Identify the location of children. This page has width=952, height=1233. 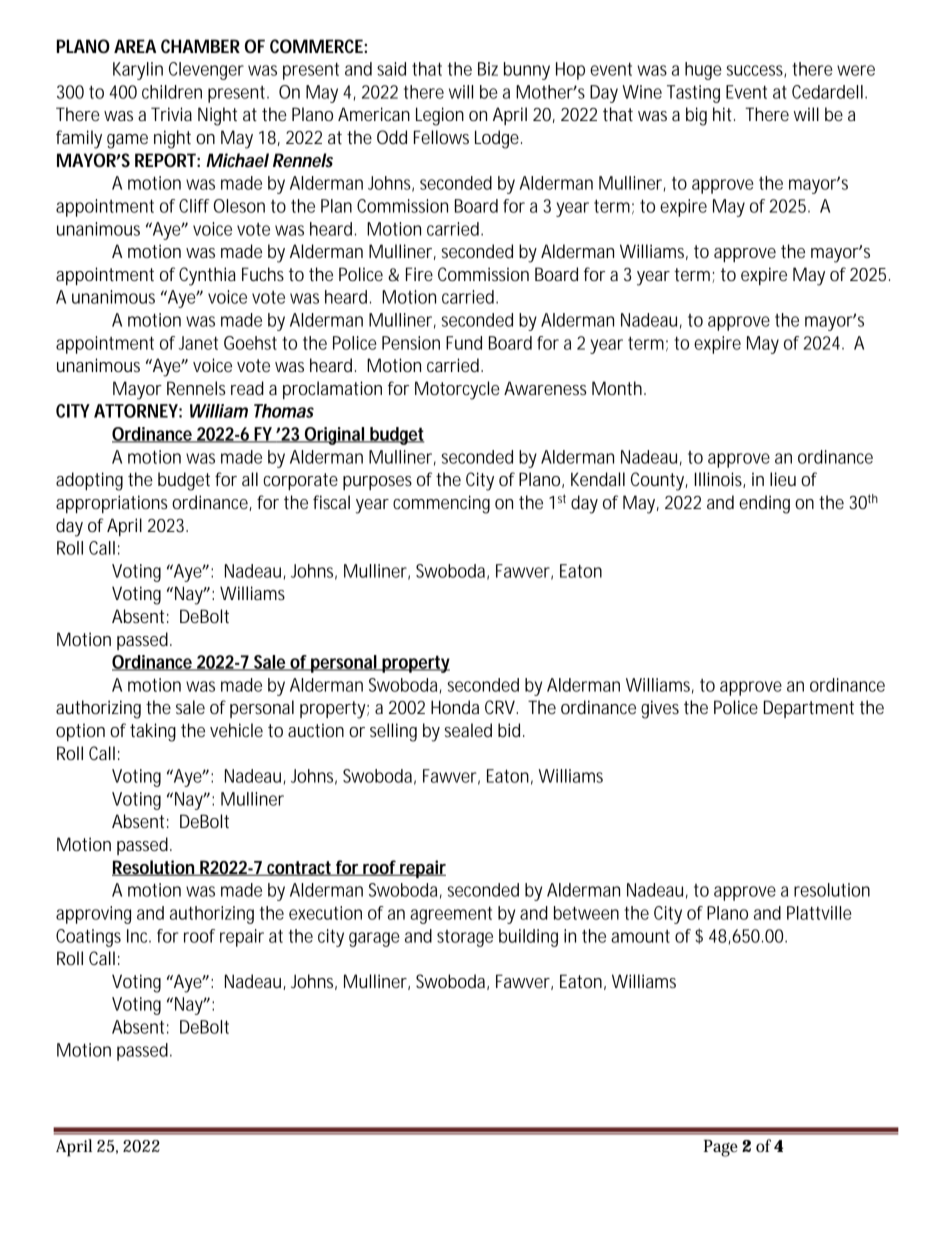
(172, 92).
